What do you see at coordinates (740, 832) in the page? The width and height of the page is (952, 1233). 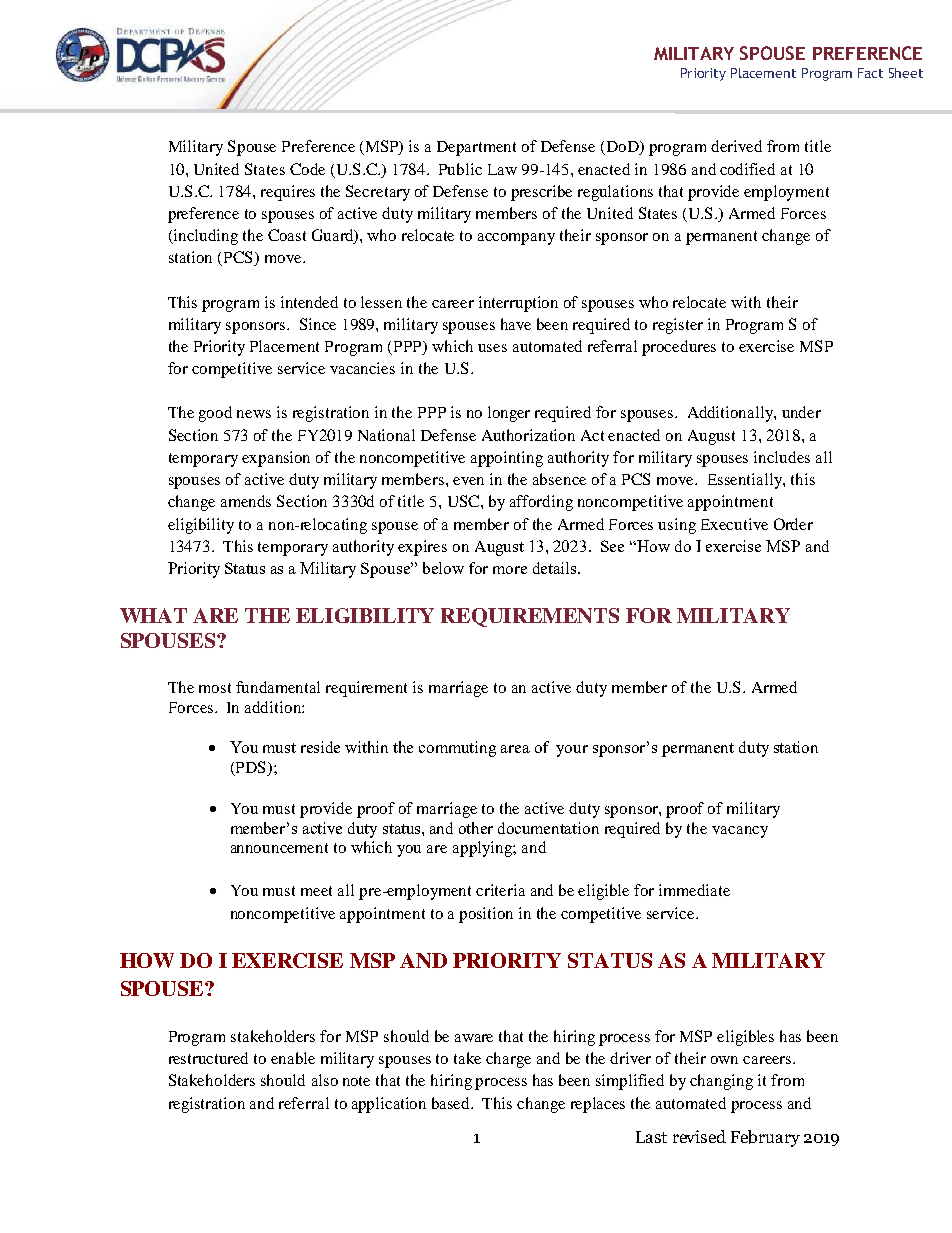 I see `vacancy` at bounding box center [740, 832].
